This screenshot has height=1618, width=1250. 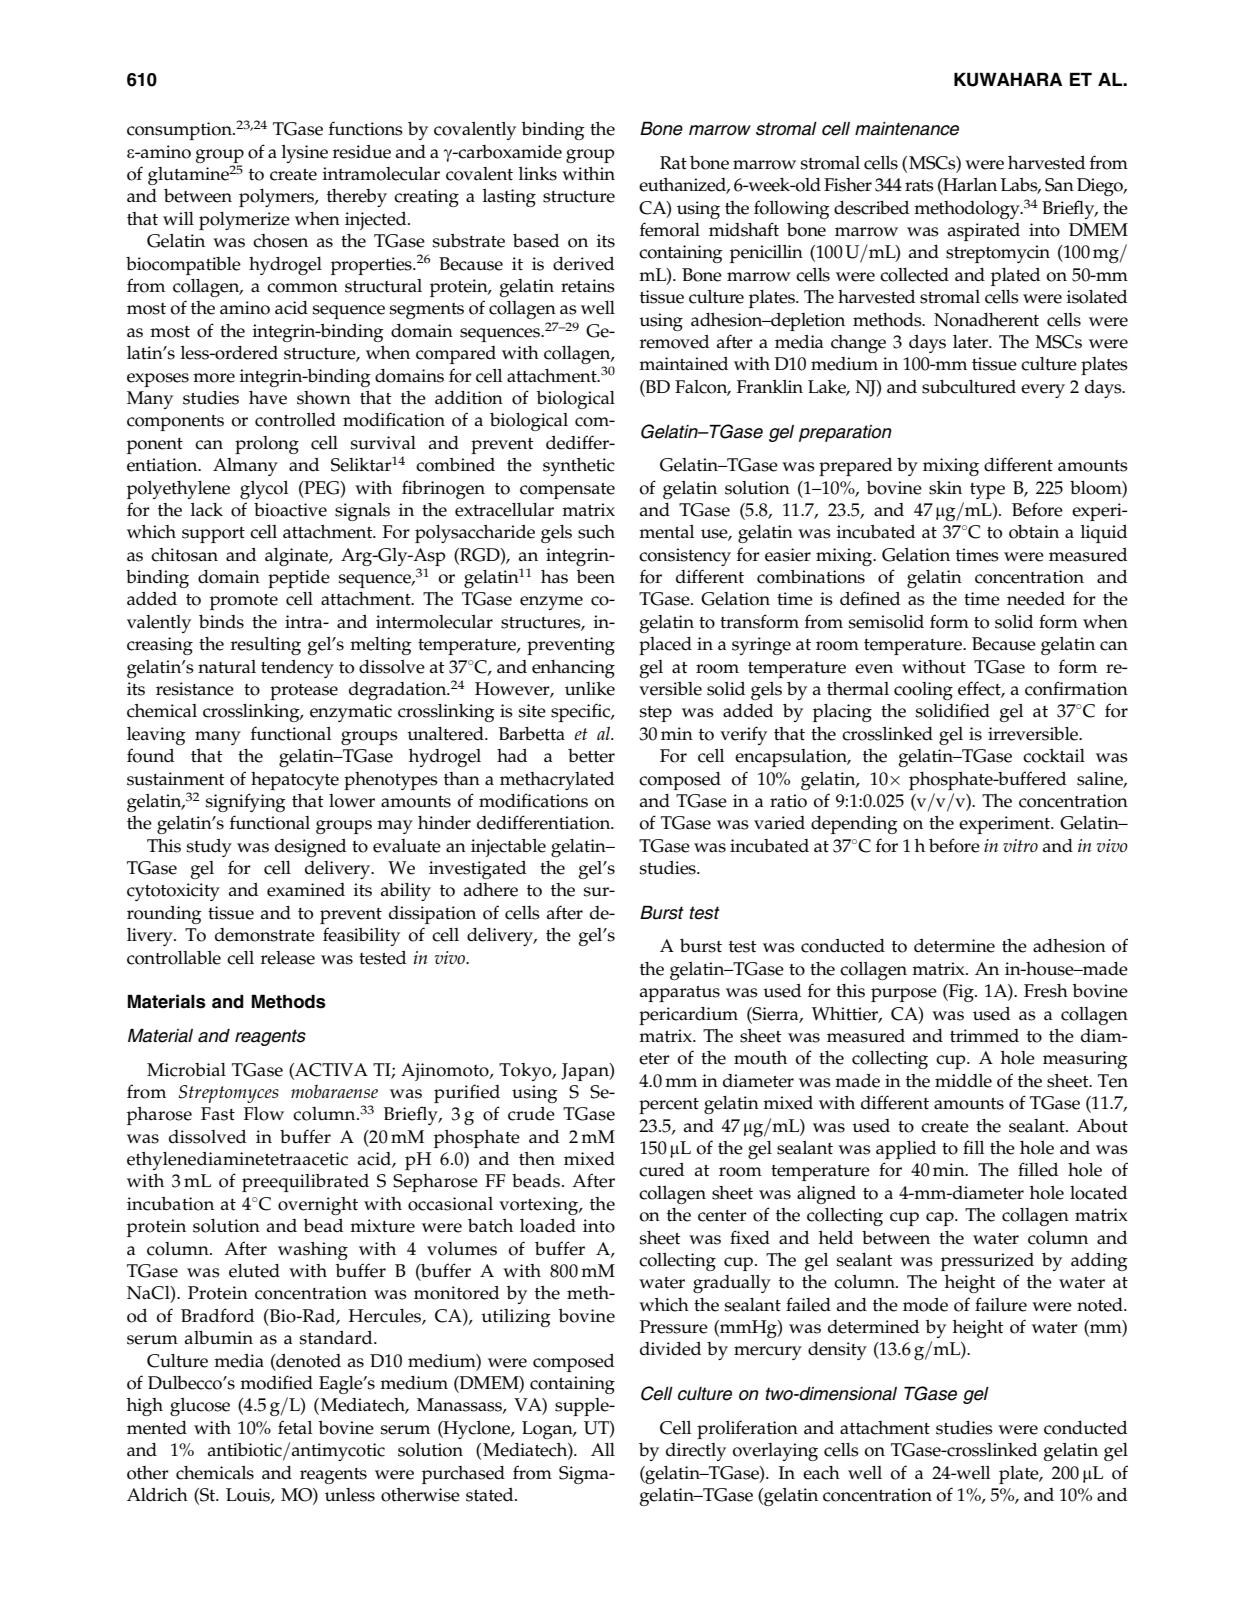 I want to click on pericardium, so click(x=688, y=1016).
